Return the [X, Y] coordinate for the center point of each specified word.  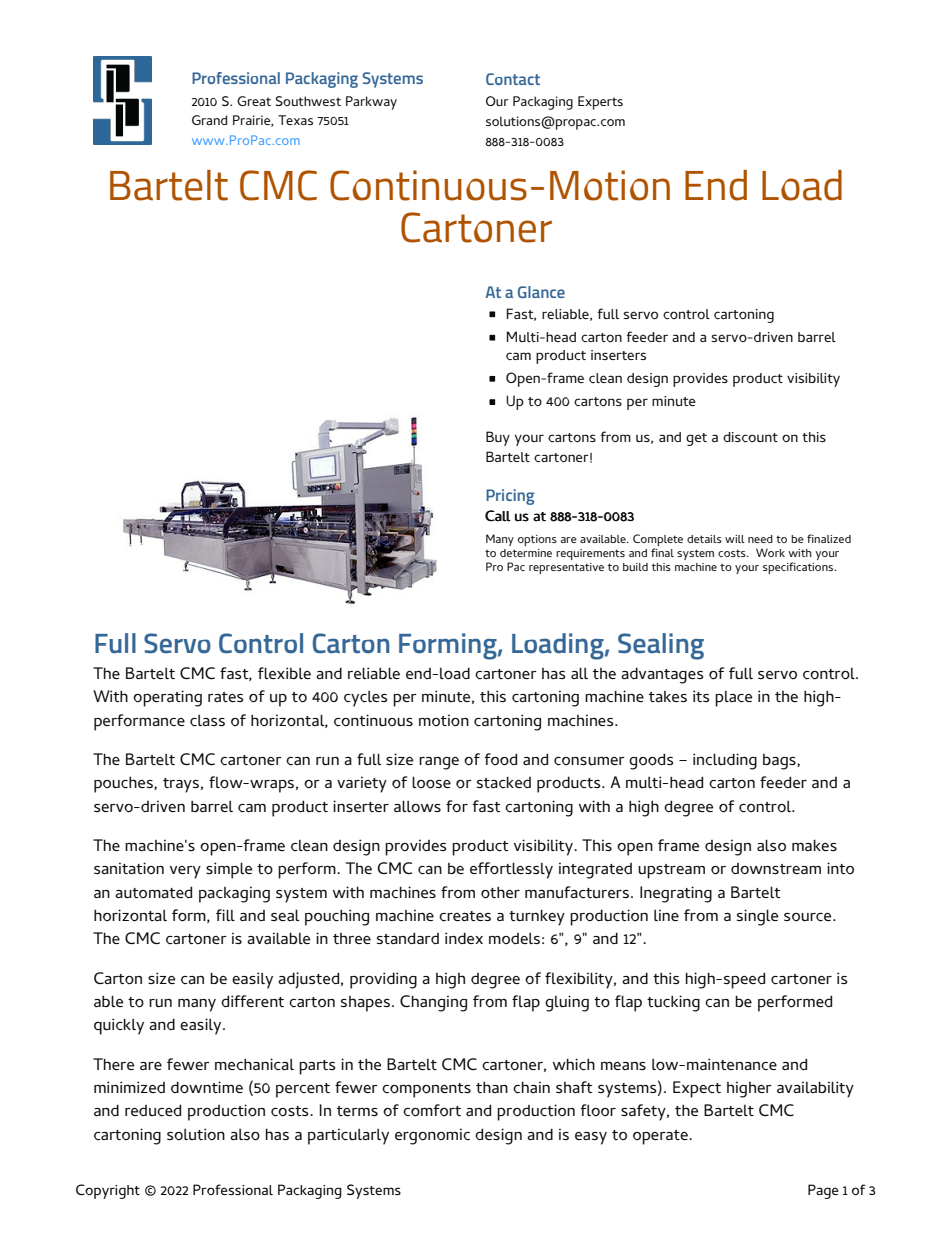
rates [226, 697]
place [733, 699]
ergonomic [432, 1136]
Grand [209, 120]
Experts [600, 103]
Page [823, 1191]
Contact [513, 79]
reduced [153, 1111]
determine [526, 553]
